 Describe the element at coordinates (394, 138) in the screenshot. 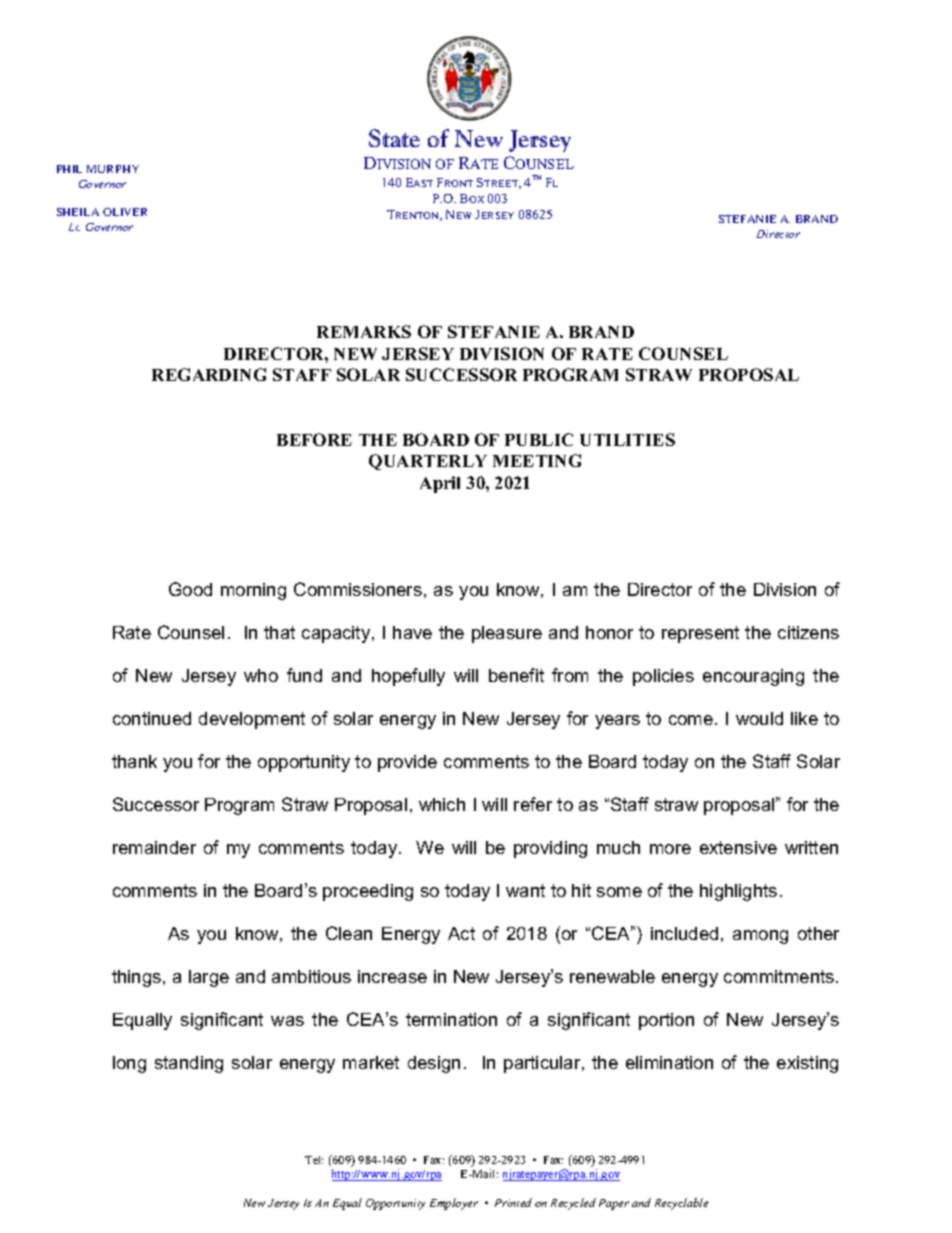

I see `State` at that location.
